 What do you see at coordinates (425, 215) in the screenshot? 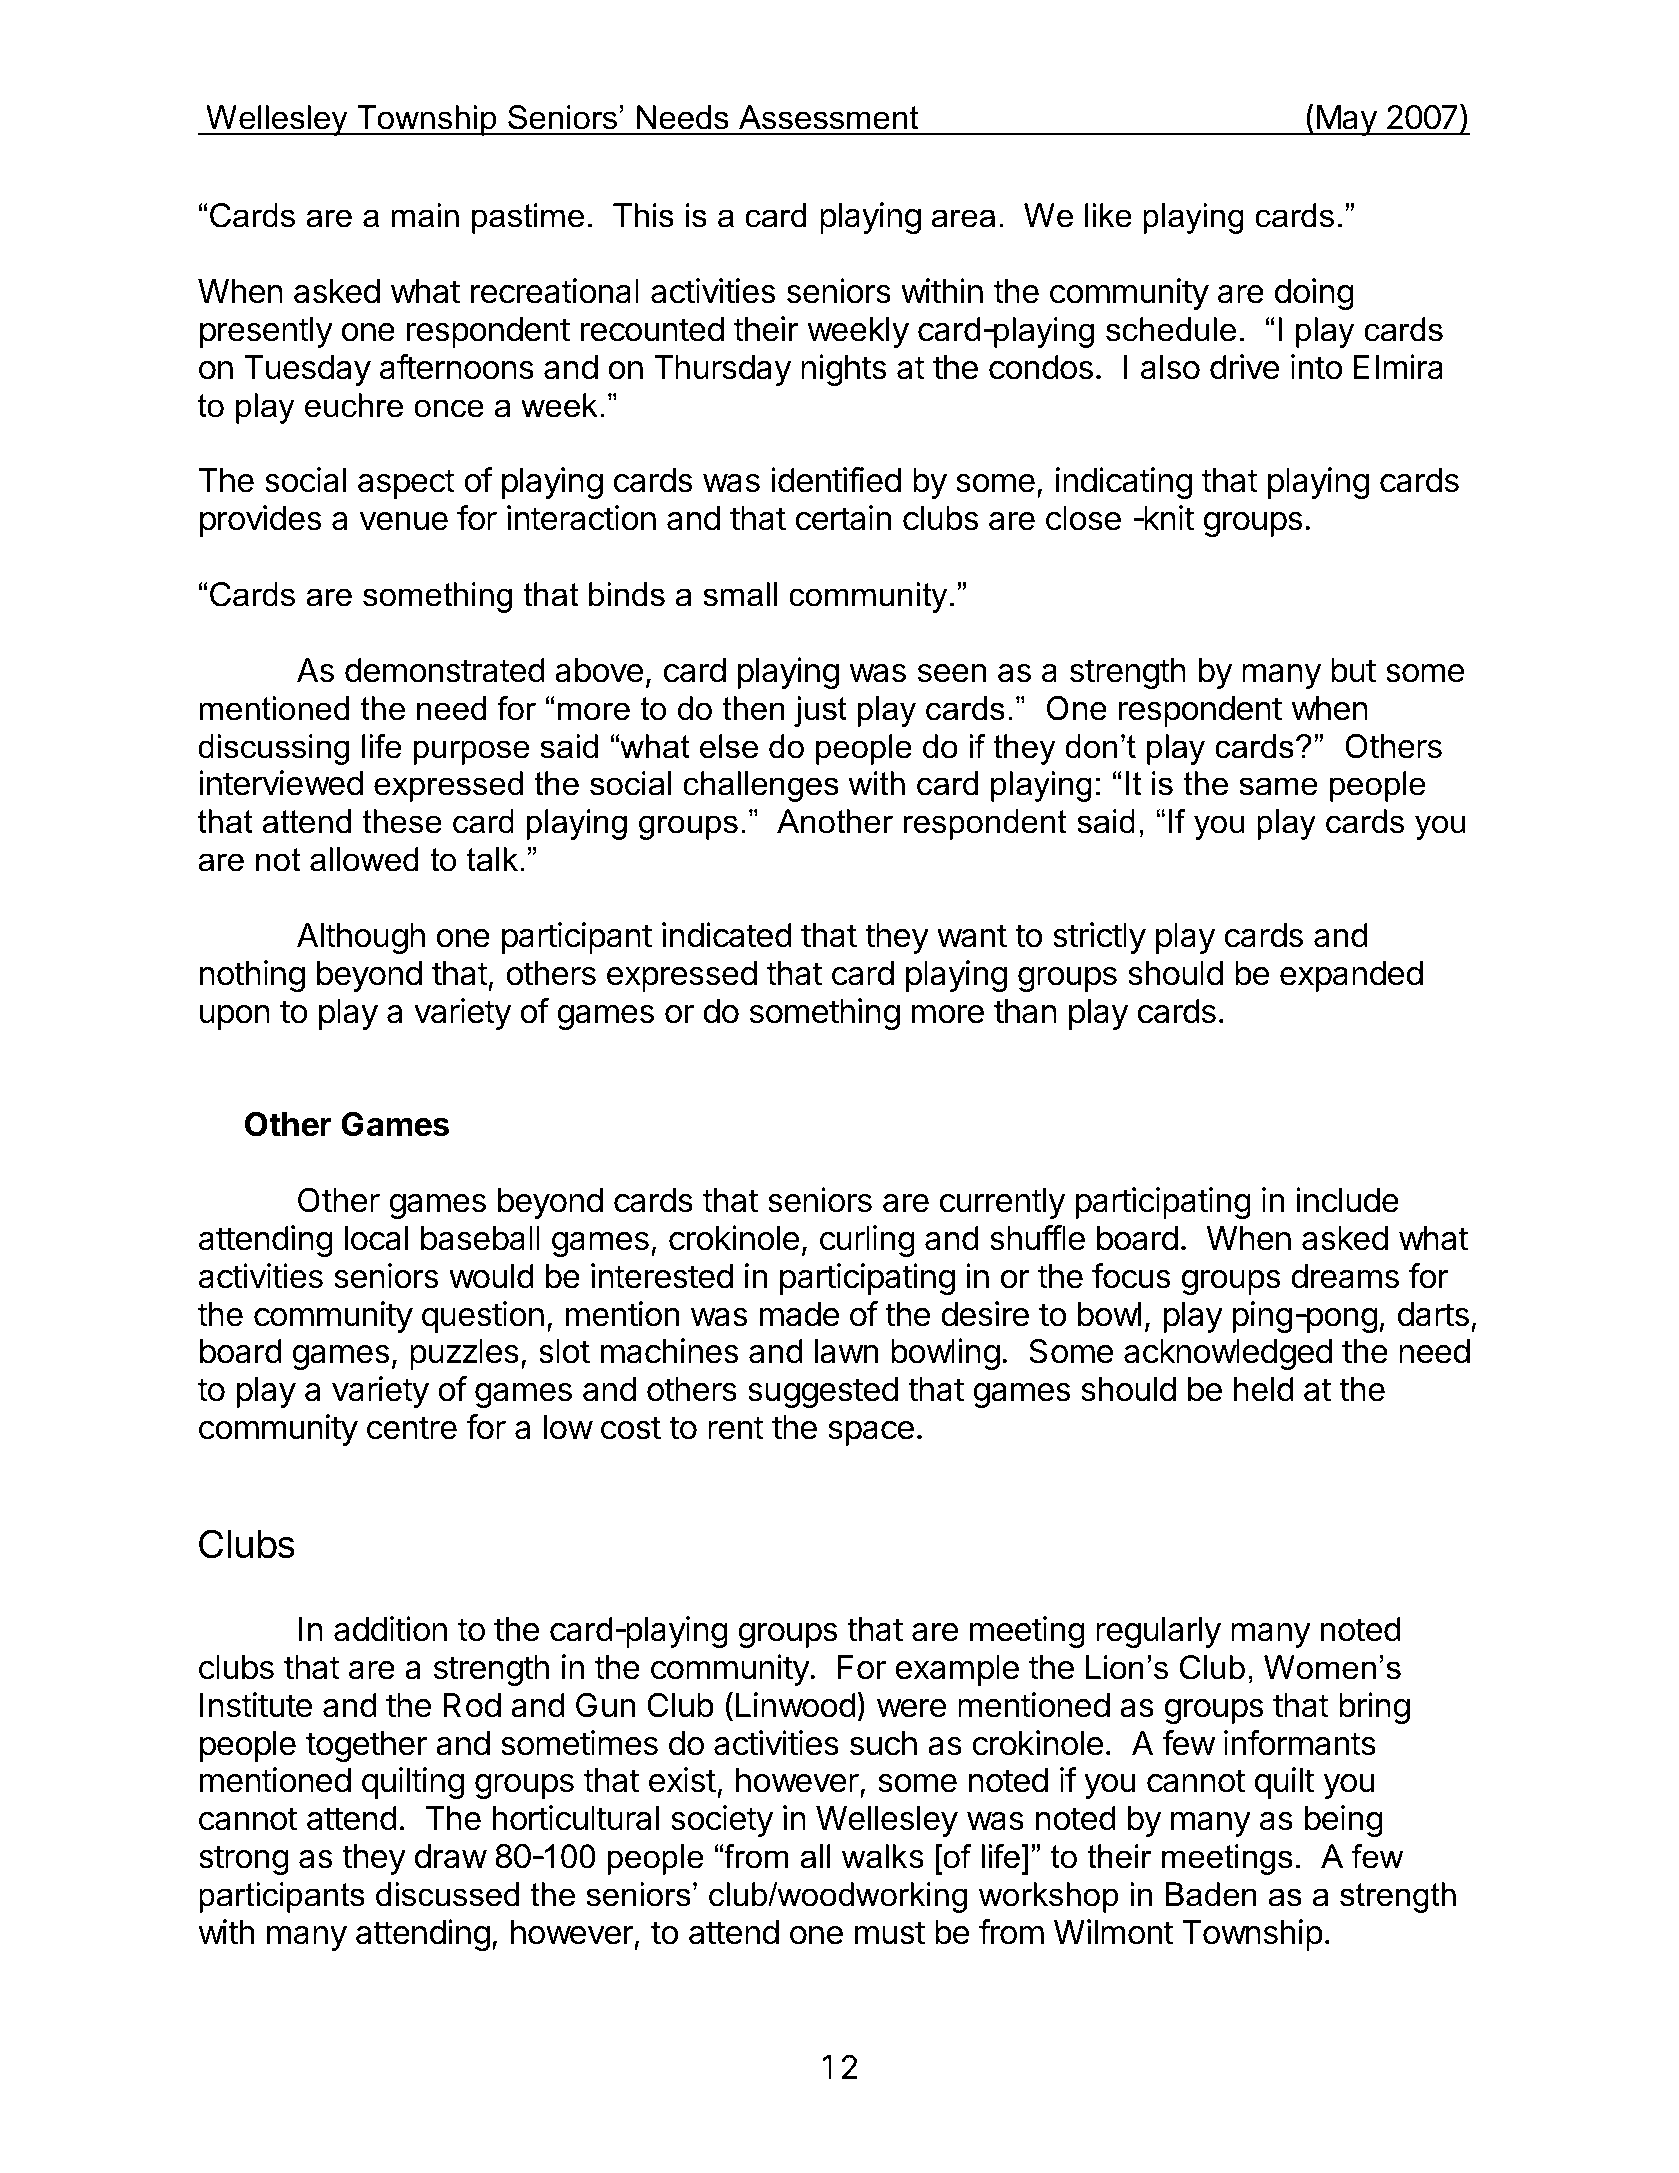
I see `main` at bounding box center [425, 215].
